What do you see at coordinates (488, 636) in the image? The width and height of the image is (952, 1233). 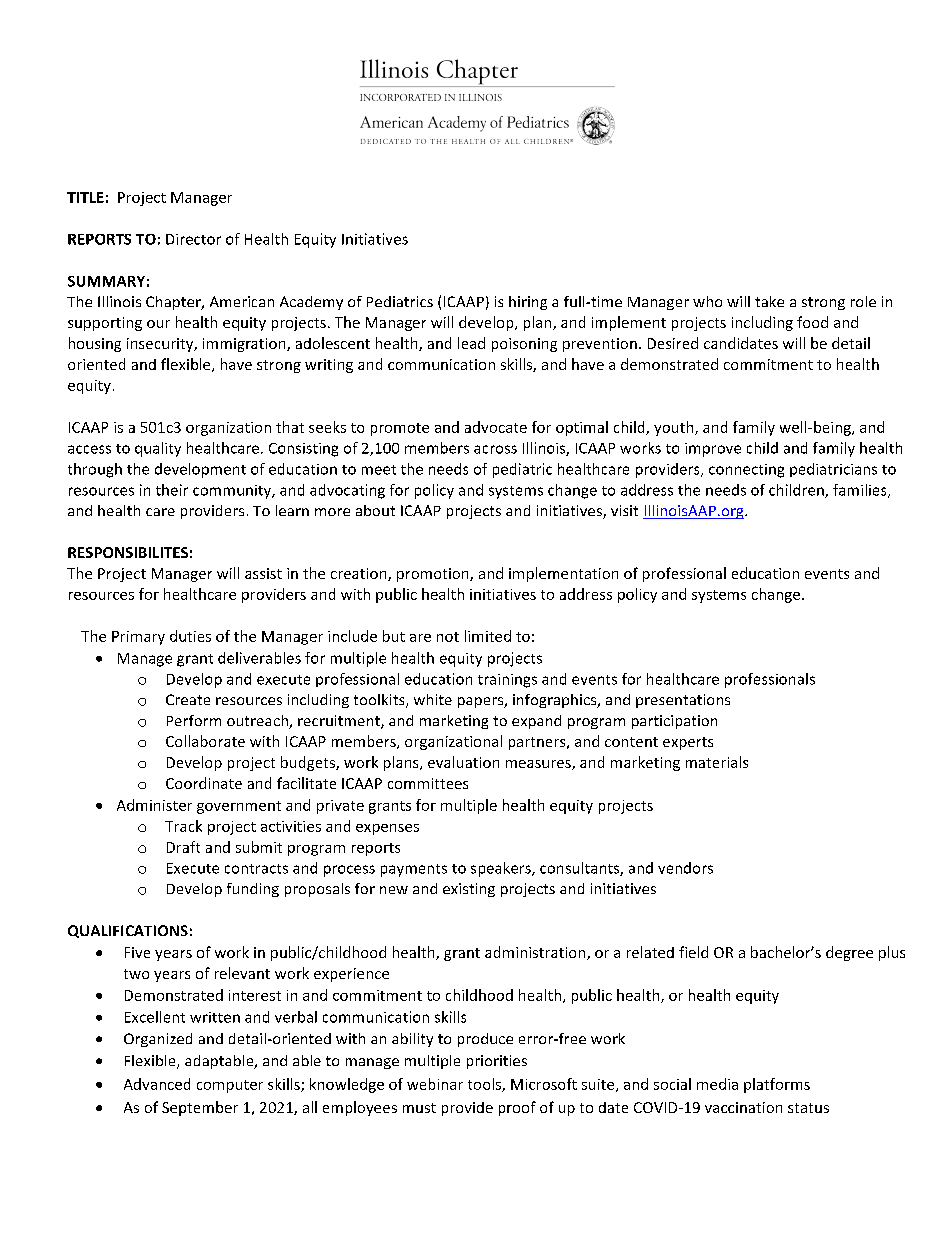 I see `limited` at bounding box center [488, 636].
